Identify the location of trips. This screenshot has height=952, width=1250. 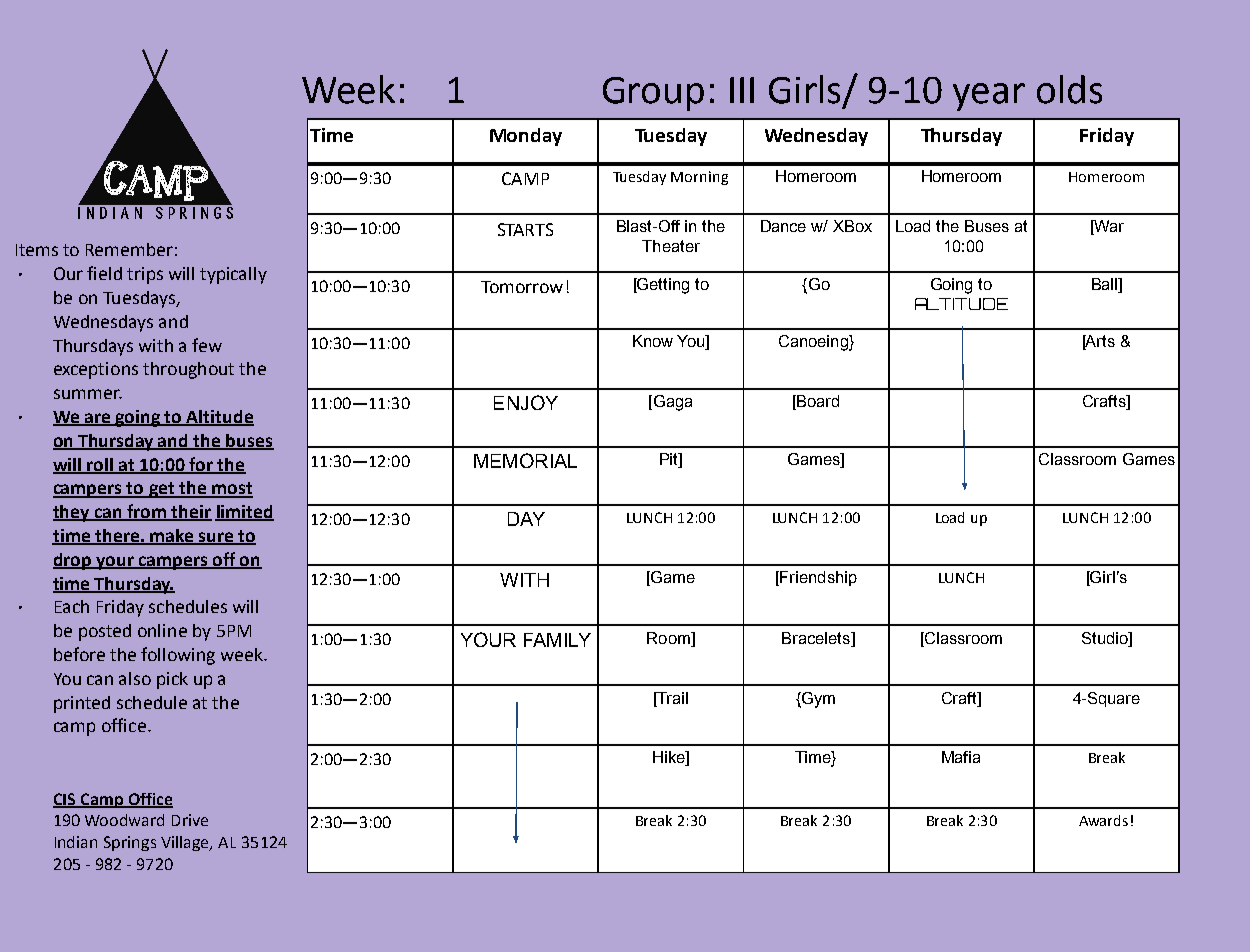
(145, 275).
